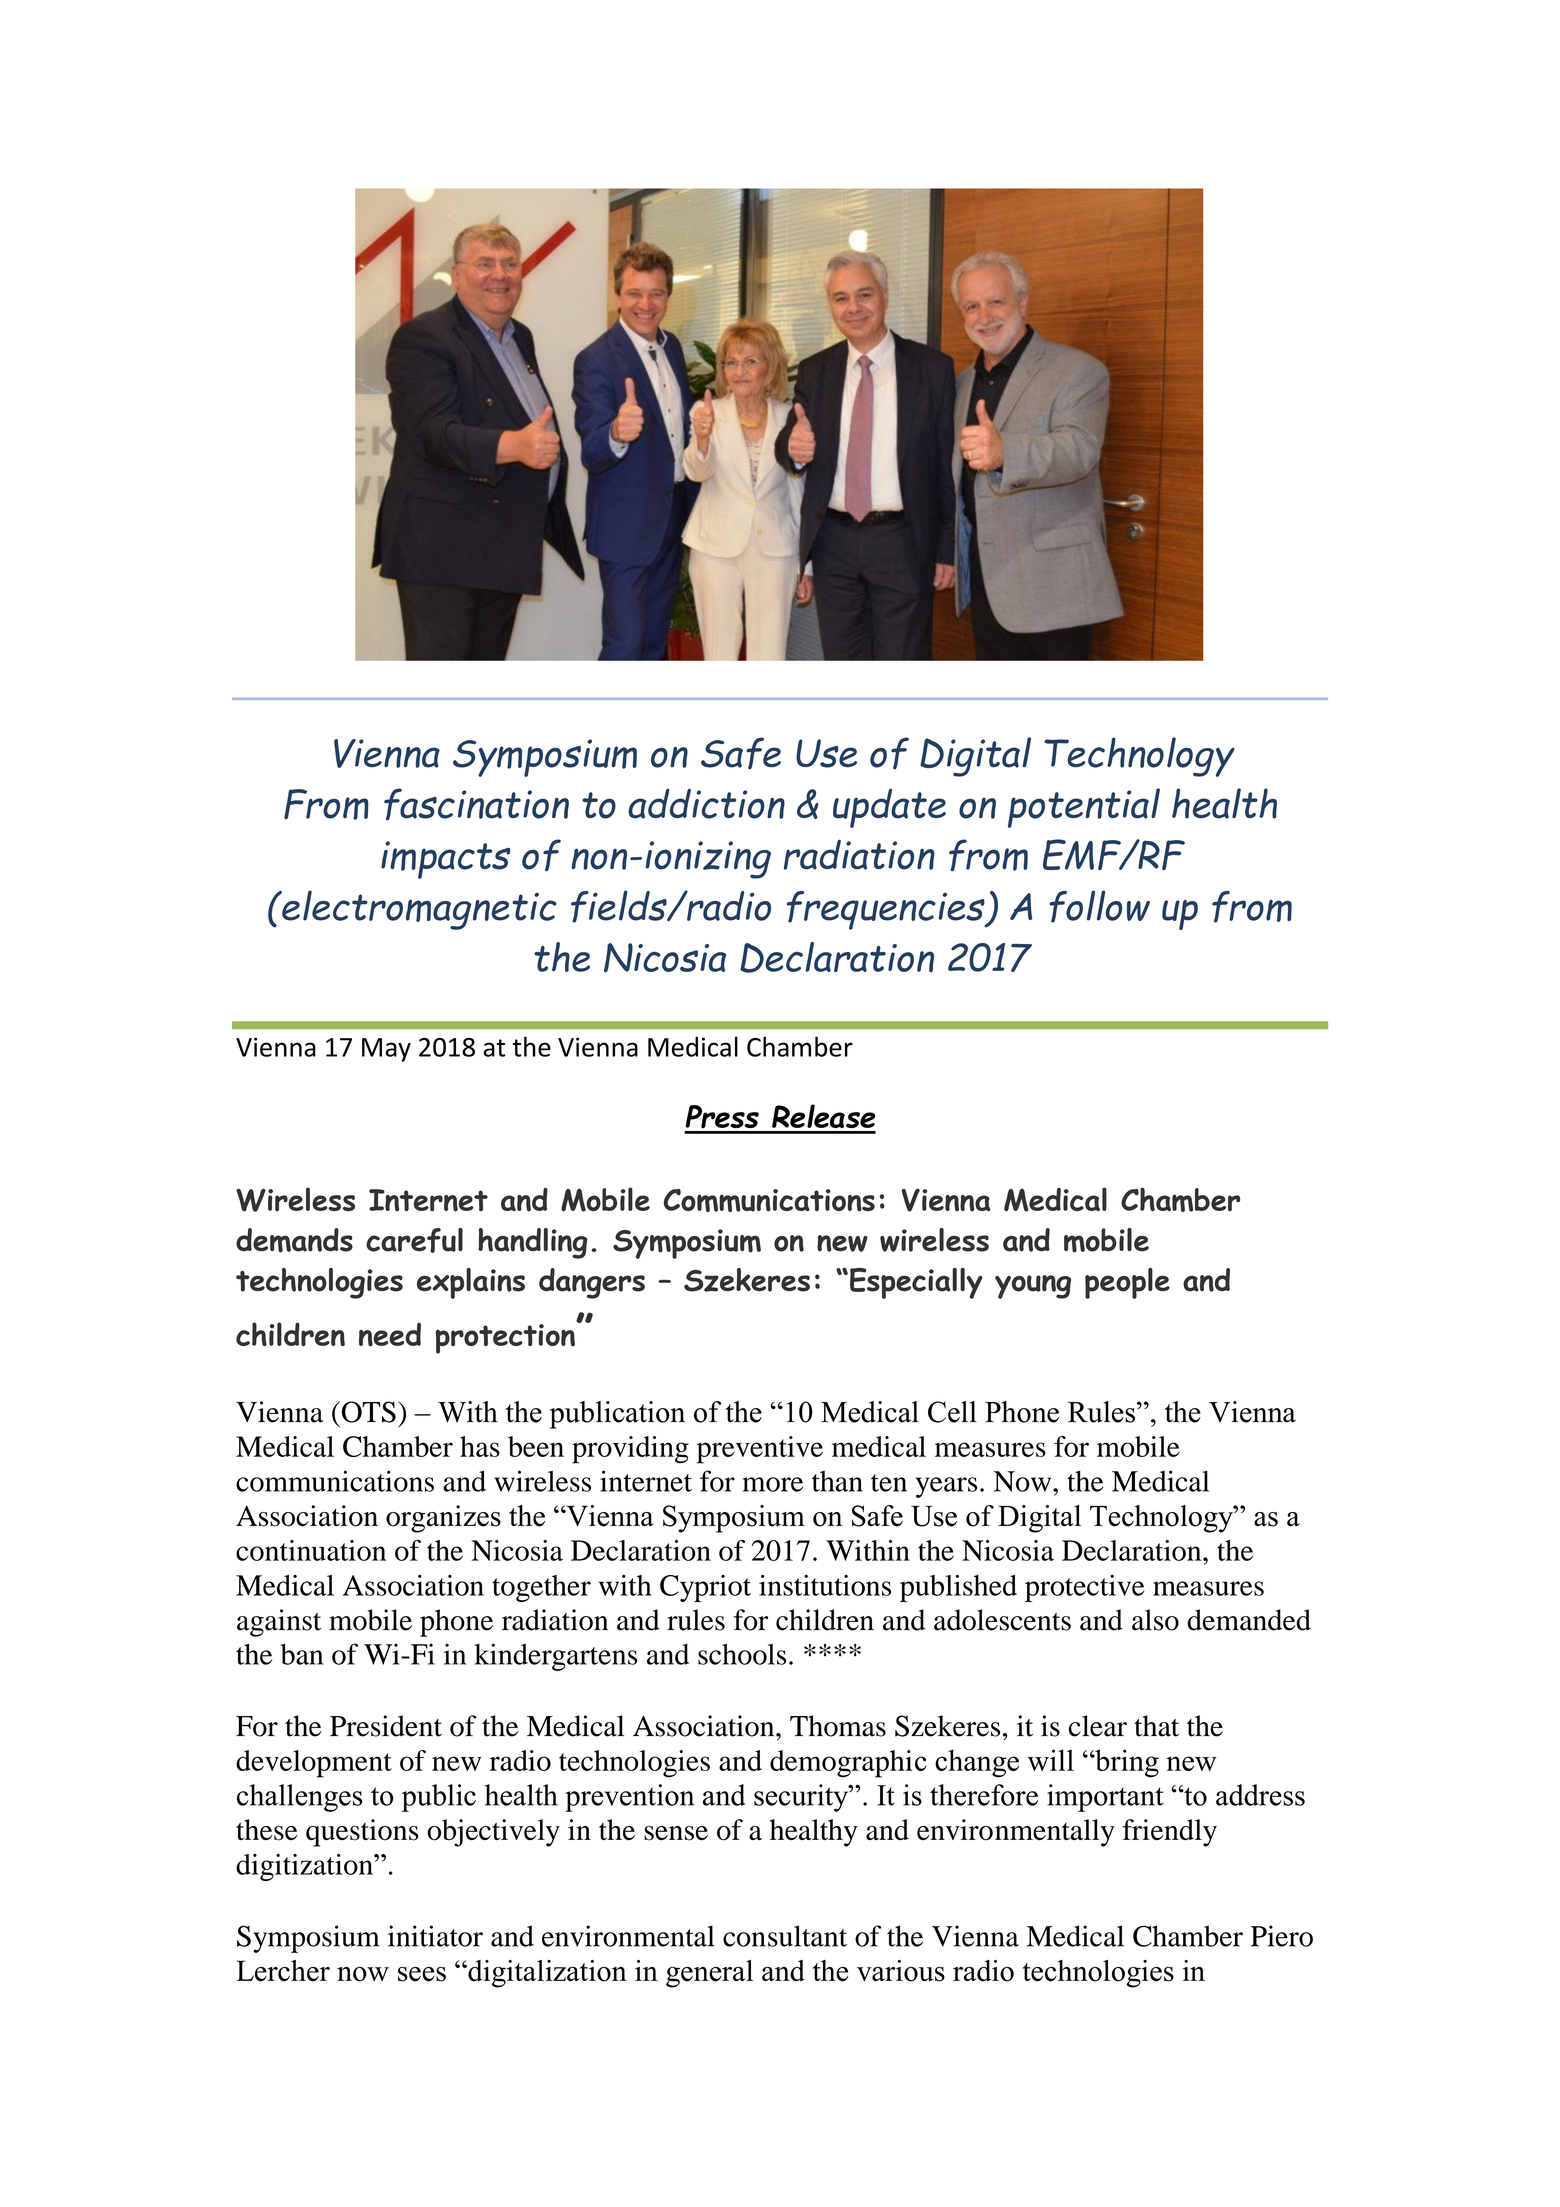 The width and height of the screenshot is (1560, 2207). Describe the element at coordinates (760, 1450) in the screenshot. I see `preventive` at that location.
